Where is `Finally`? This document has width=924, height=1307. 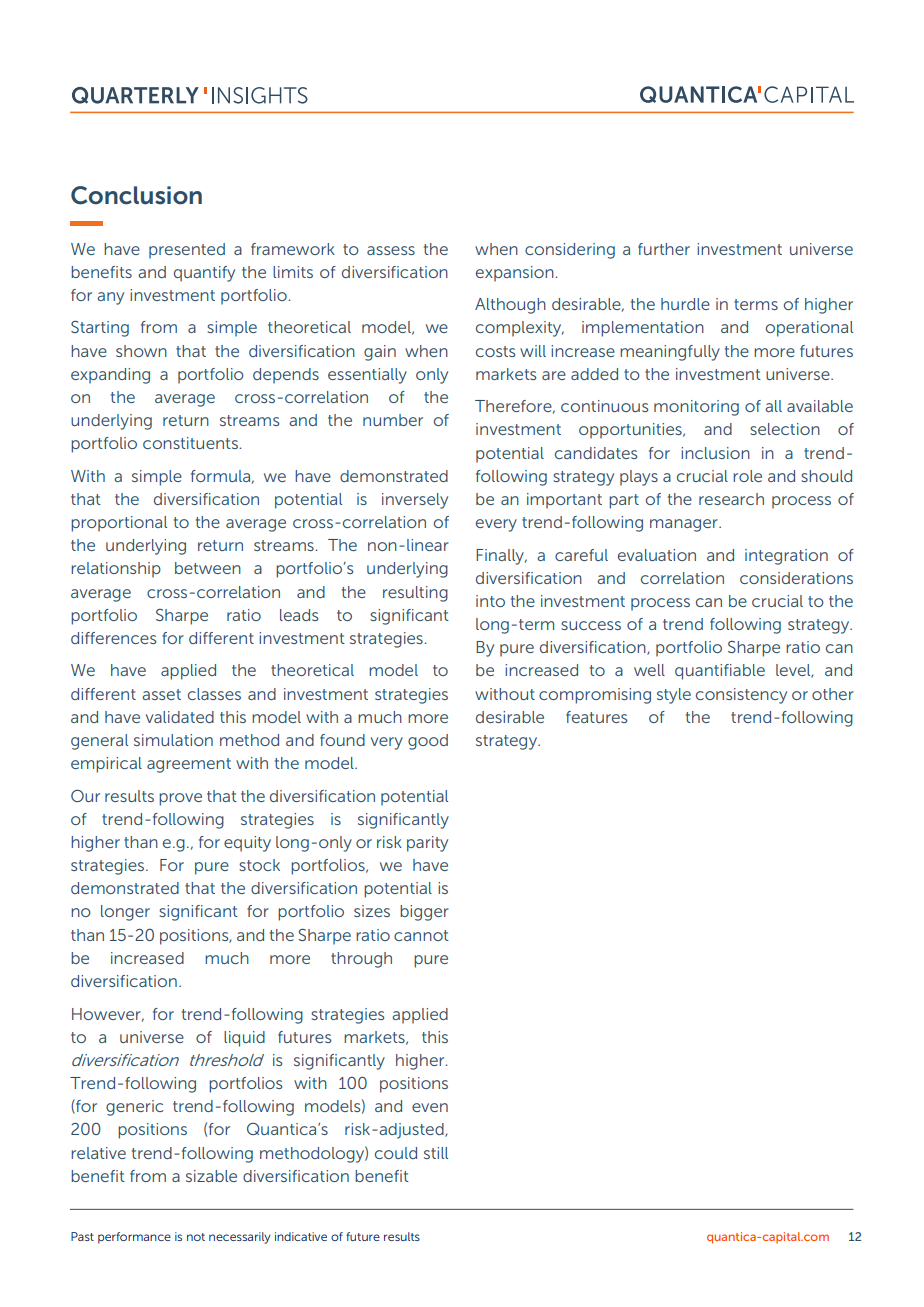
Finally is located at coordinates (501, 557).
